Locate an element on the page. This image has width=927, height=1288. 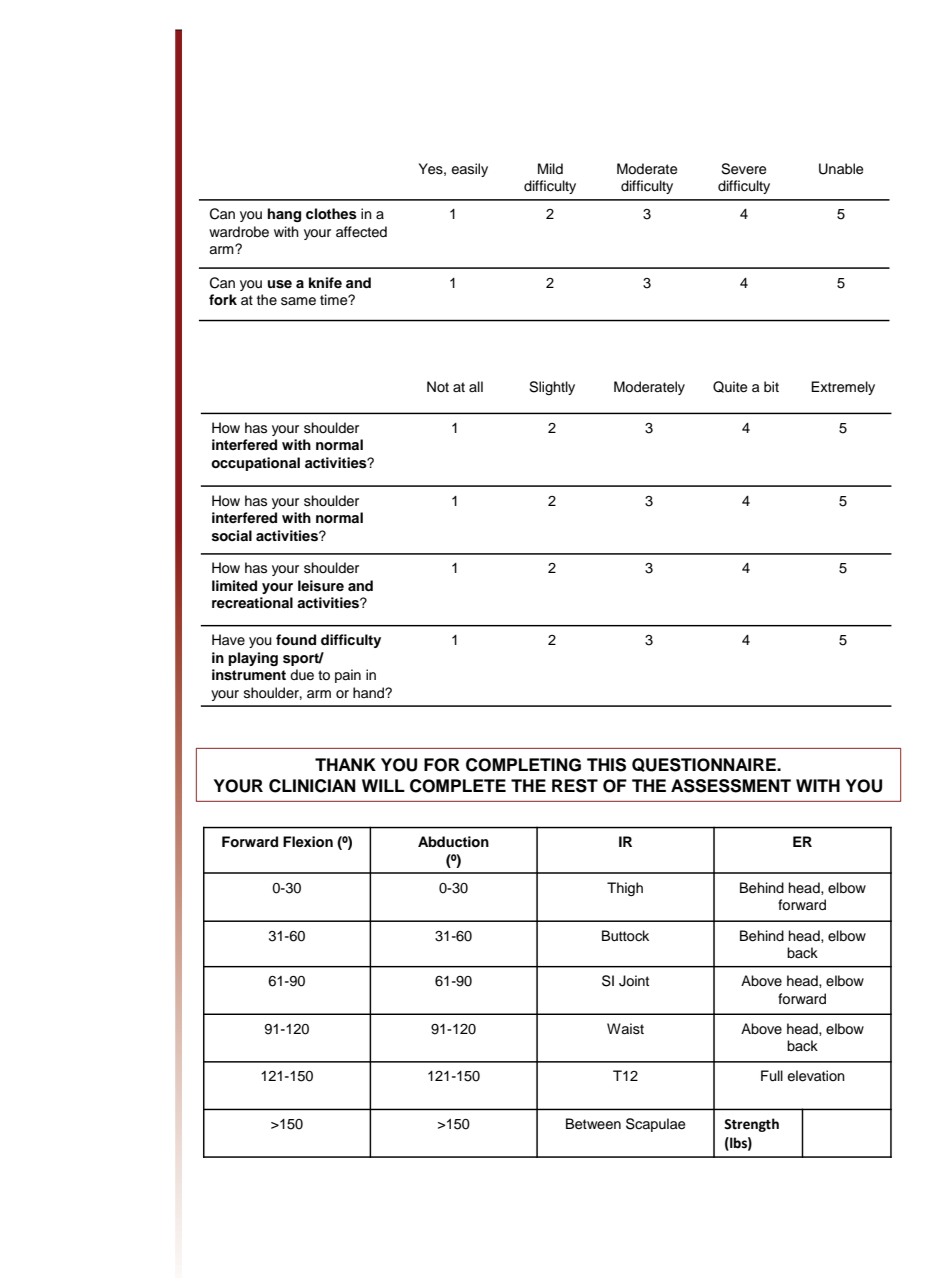
occupational is located at coordinates (255, 464).
